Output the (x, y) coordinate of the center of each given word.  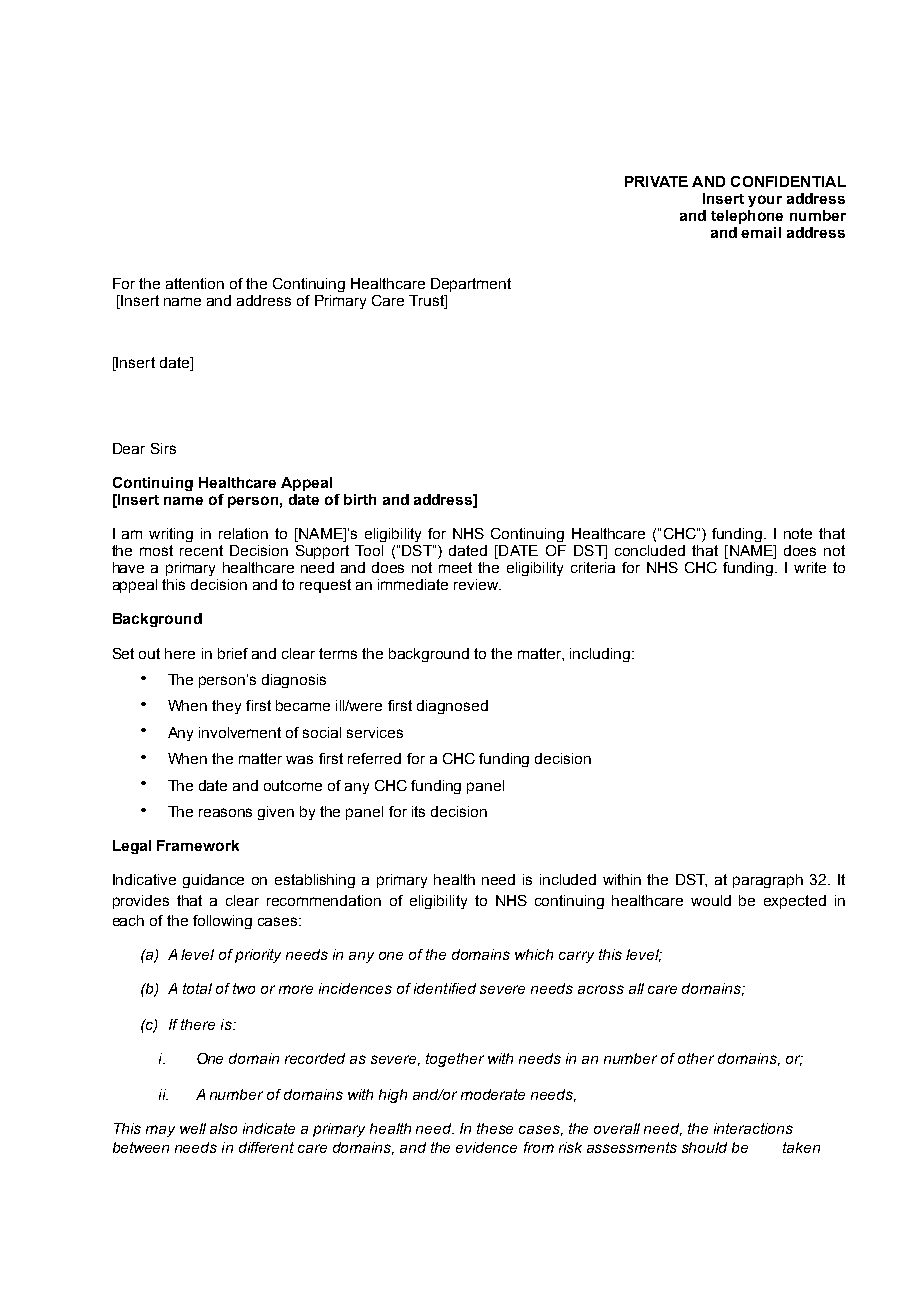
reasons (225, 812)
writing (171, 535)
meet (455, 567)
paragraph (768, 881)
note (798, 533)
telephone (747, 217)
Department (471, 285)
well (193, 1128)
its (418, 811)
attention (195, 283)
